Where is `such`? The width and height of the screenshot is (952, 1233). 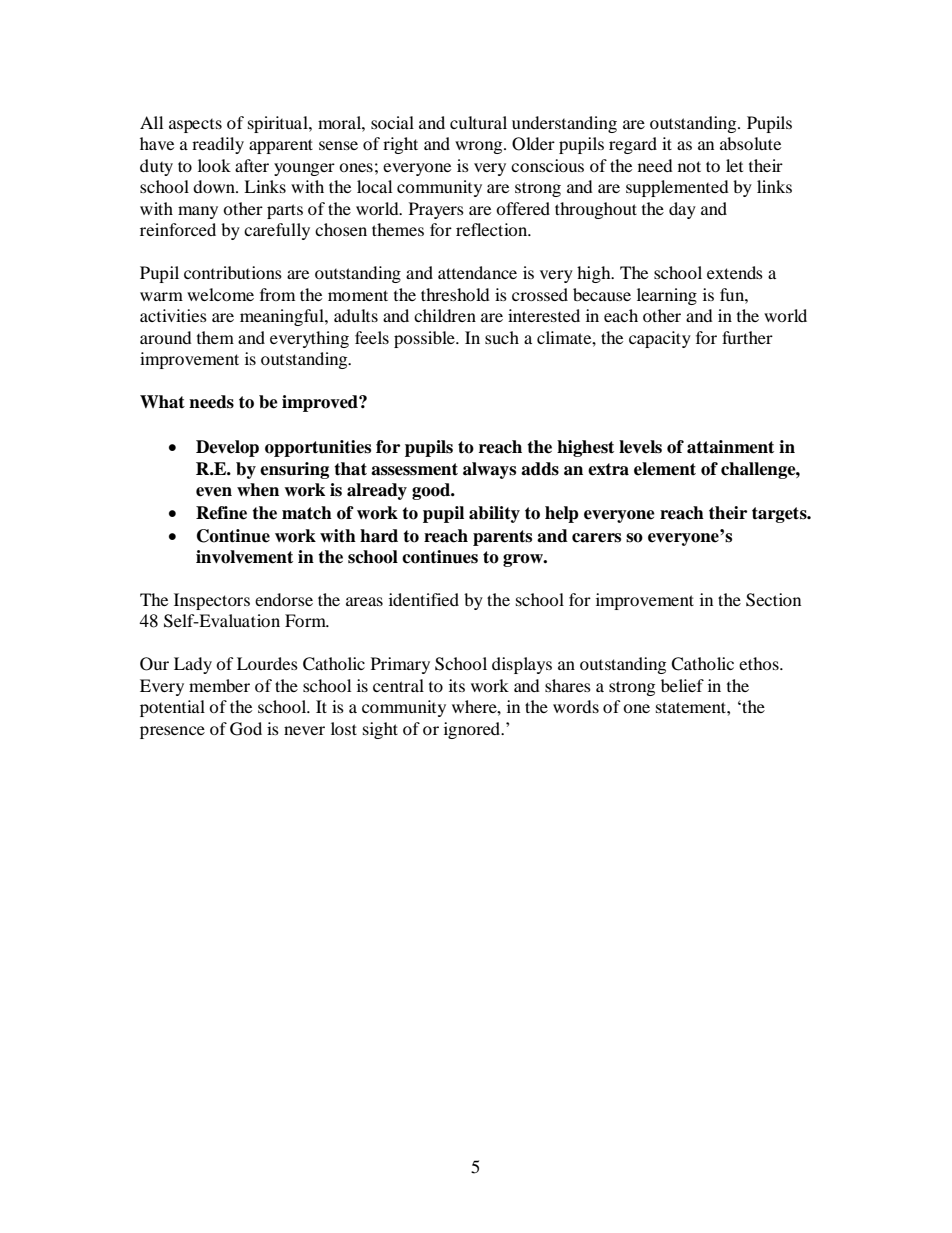
such is located at coordinates (502, 337).
